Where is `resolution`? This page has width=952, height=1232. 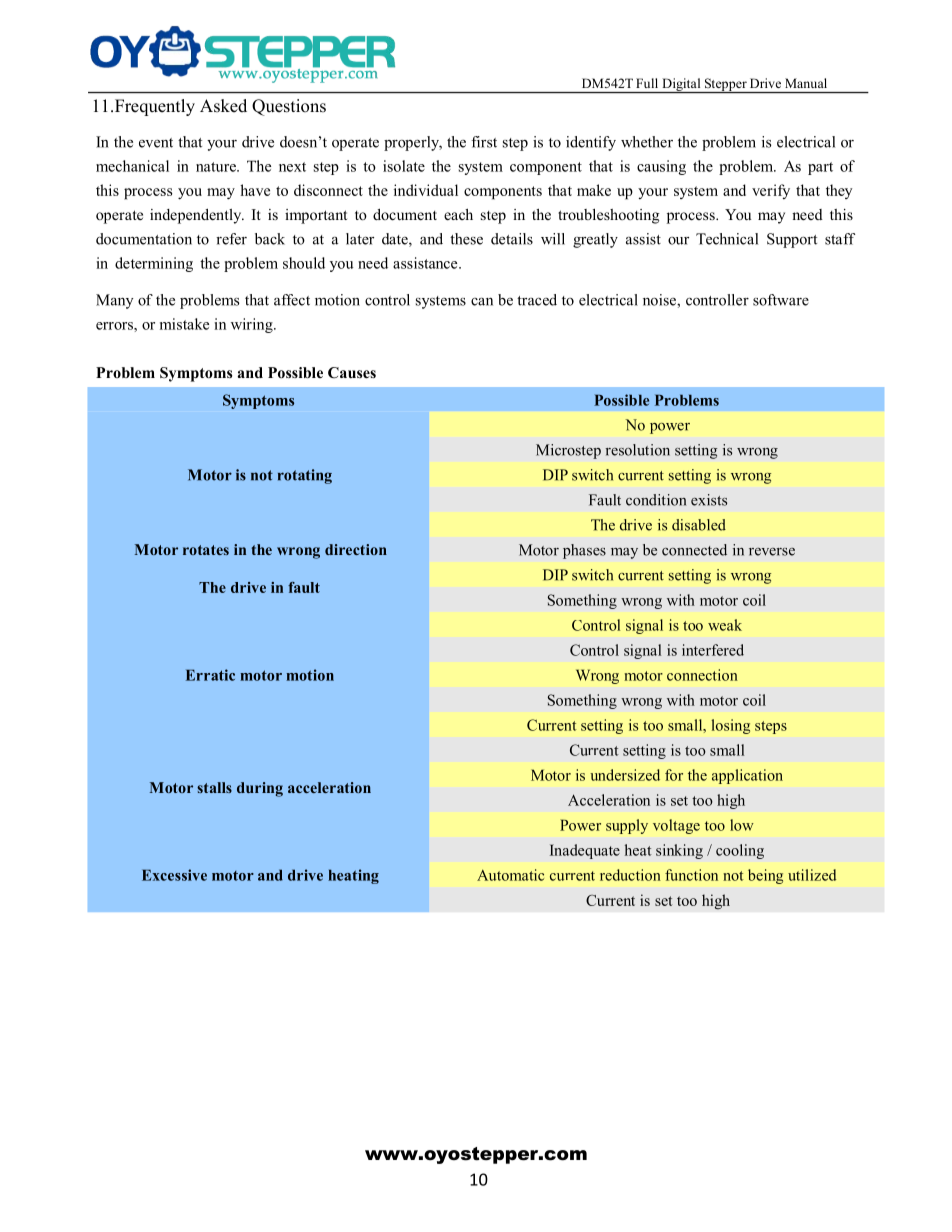
resolution is located at coordinates (637, 450).
